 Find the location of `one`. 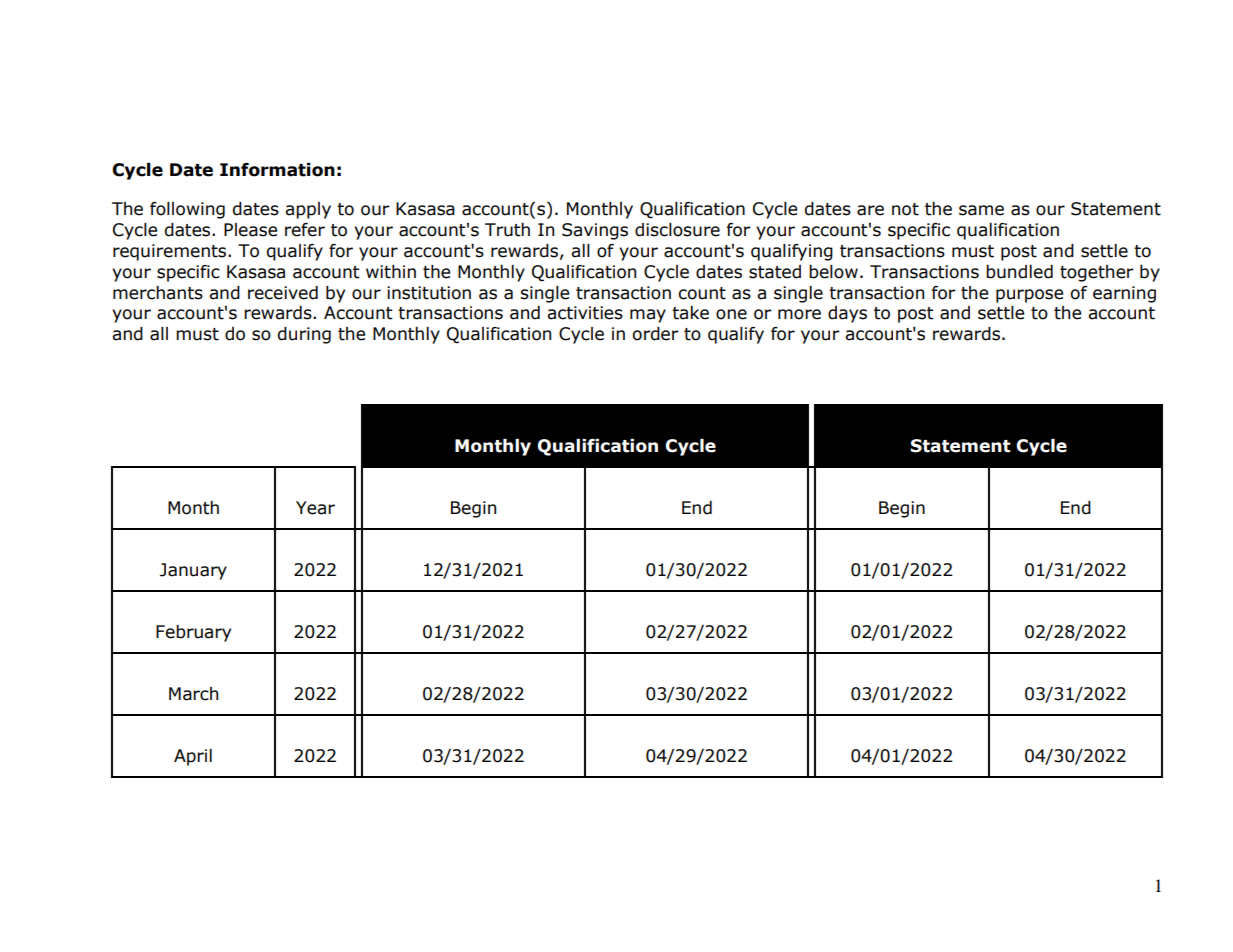

one is located at coordinates (731, 314).
